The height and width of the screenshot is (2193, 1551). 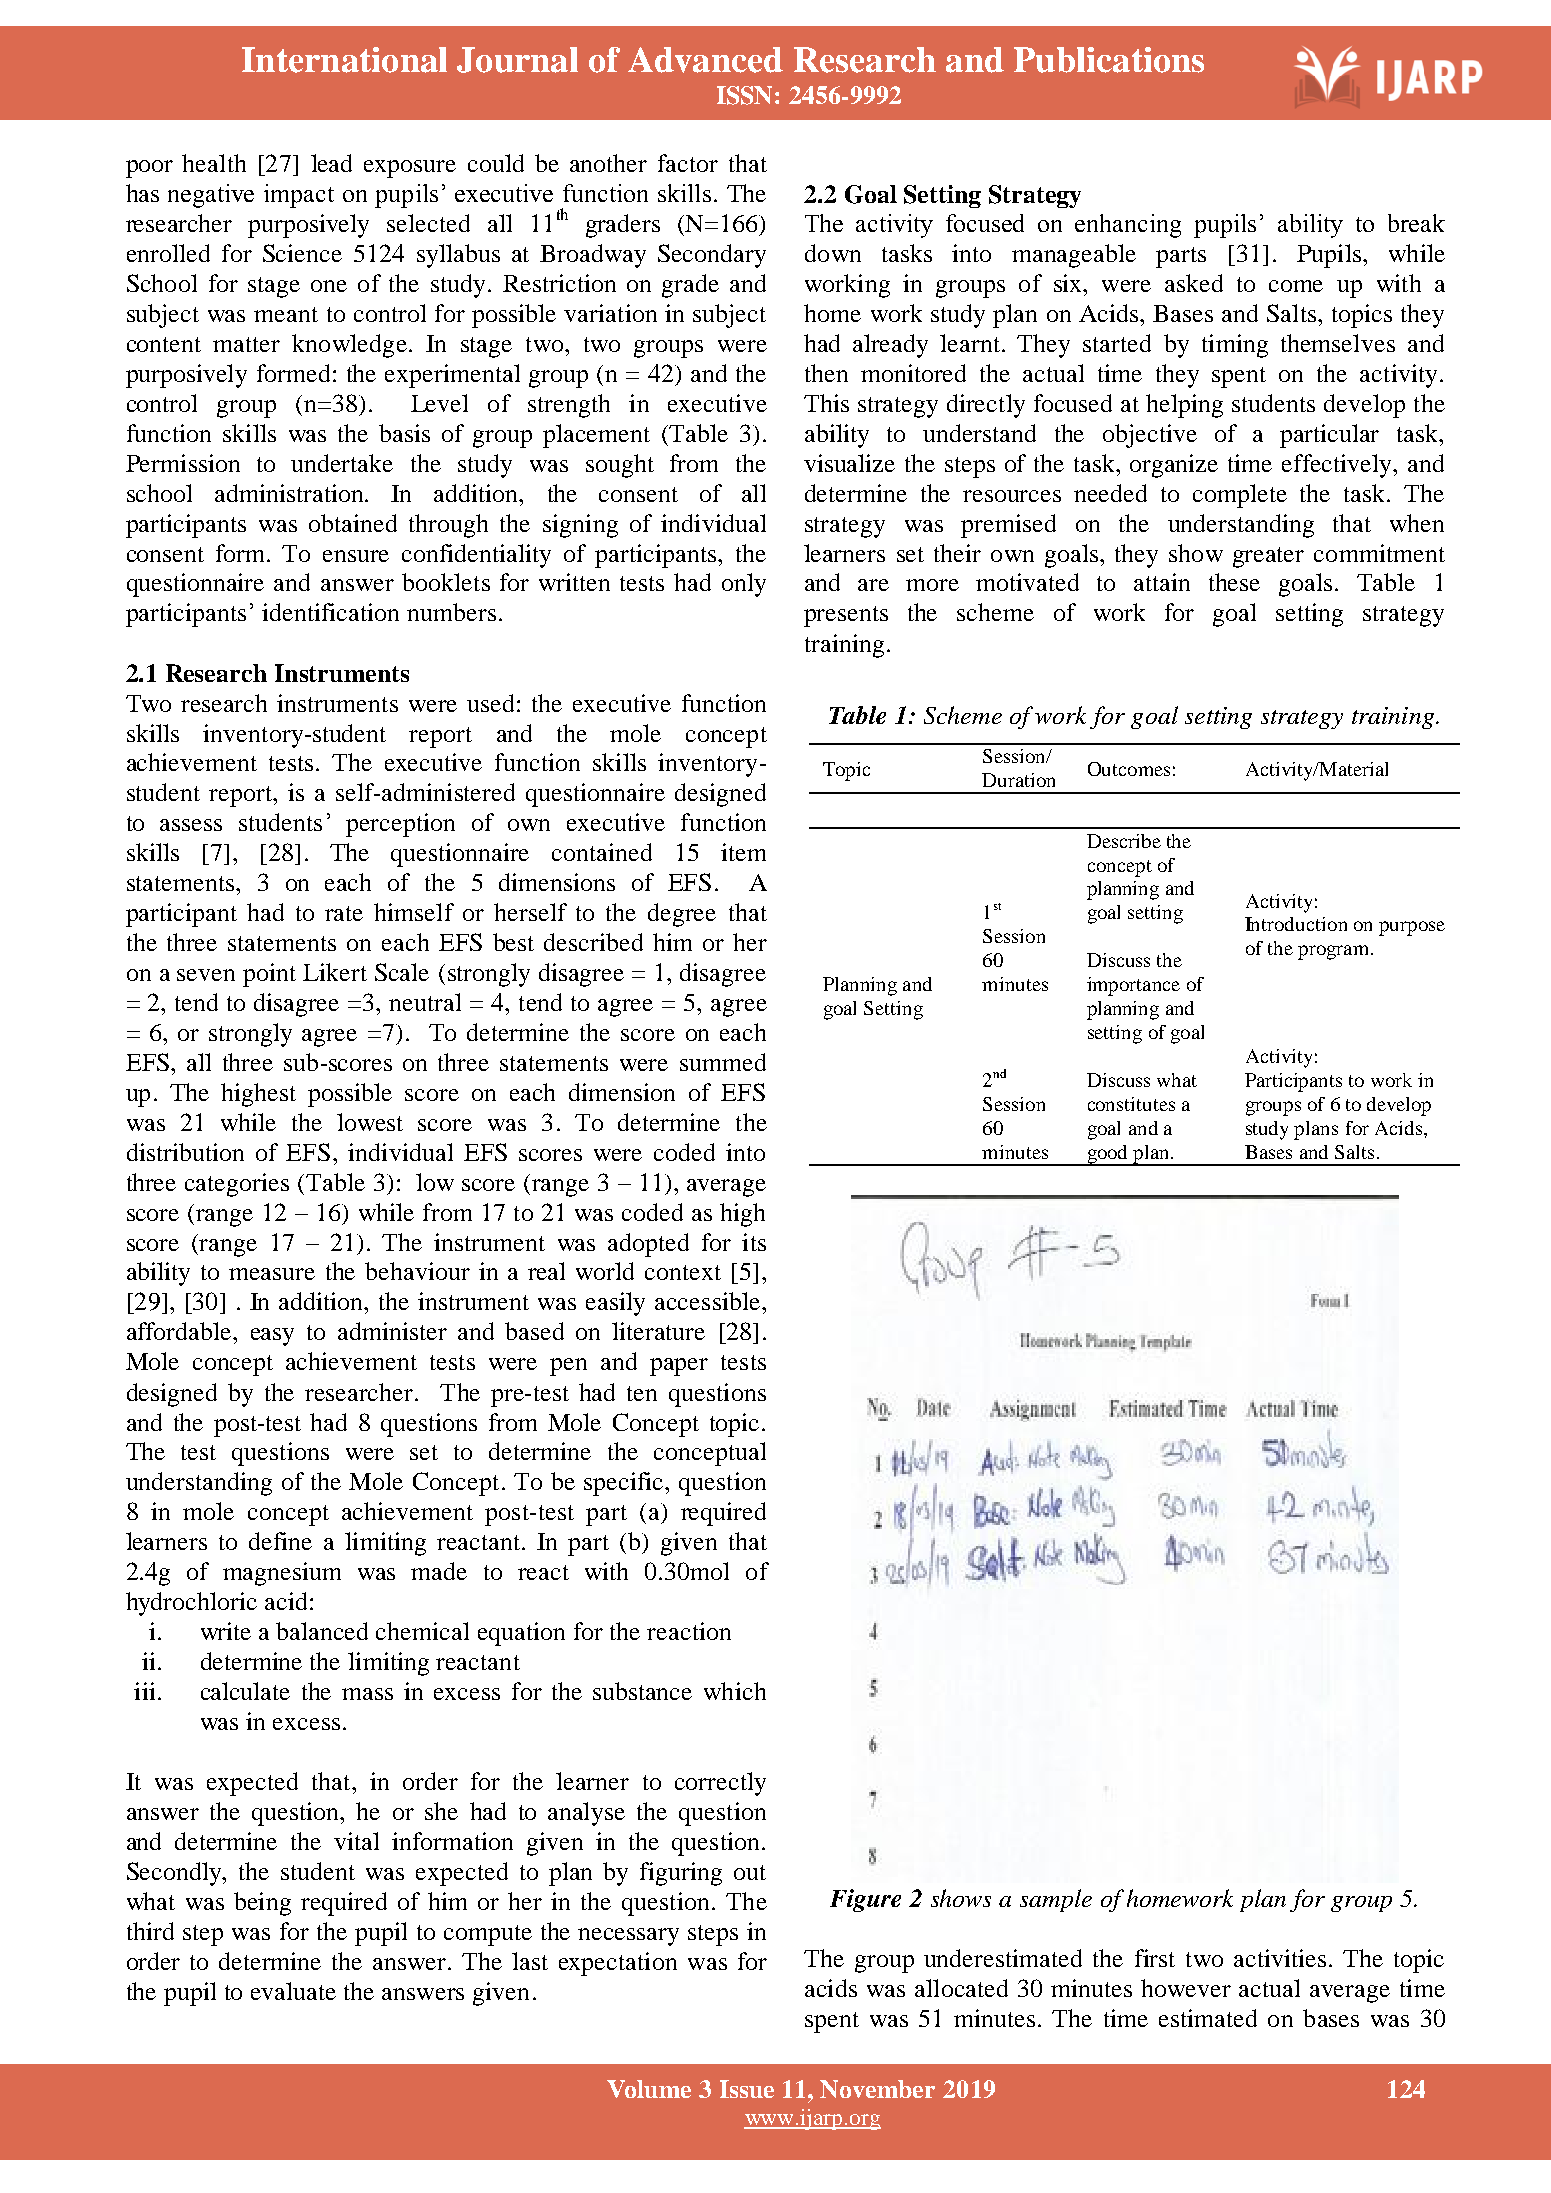 What do you see at coordinates (747, 2089) in the screenshot?
I see `Issue` at bounding box center [747, 2089].
